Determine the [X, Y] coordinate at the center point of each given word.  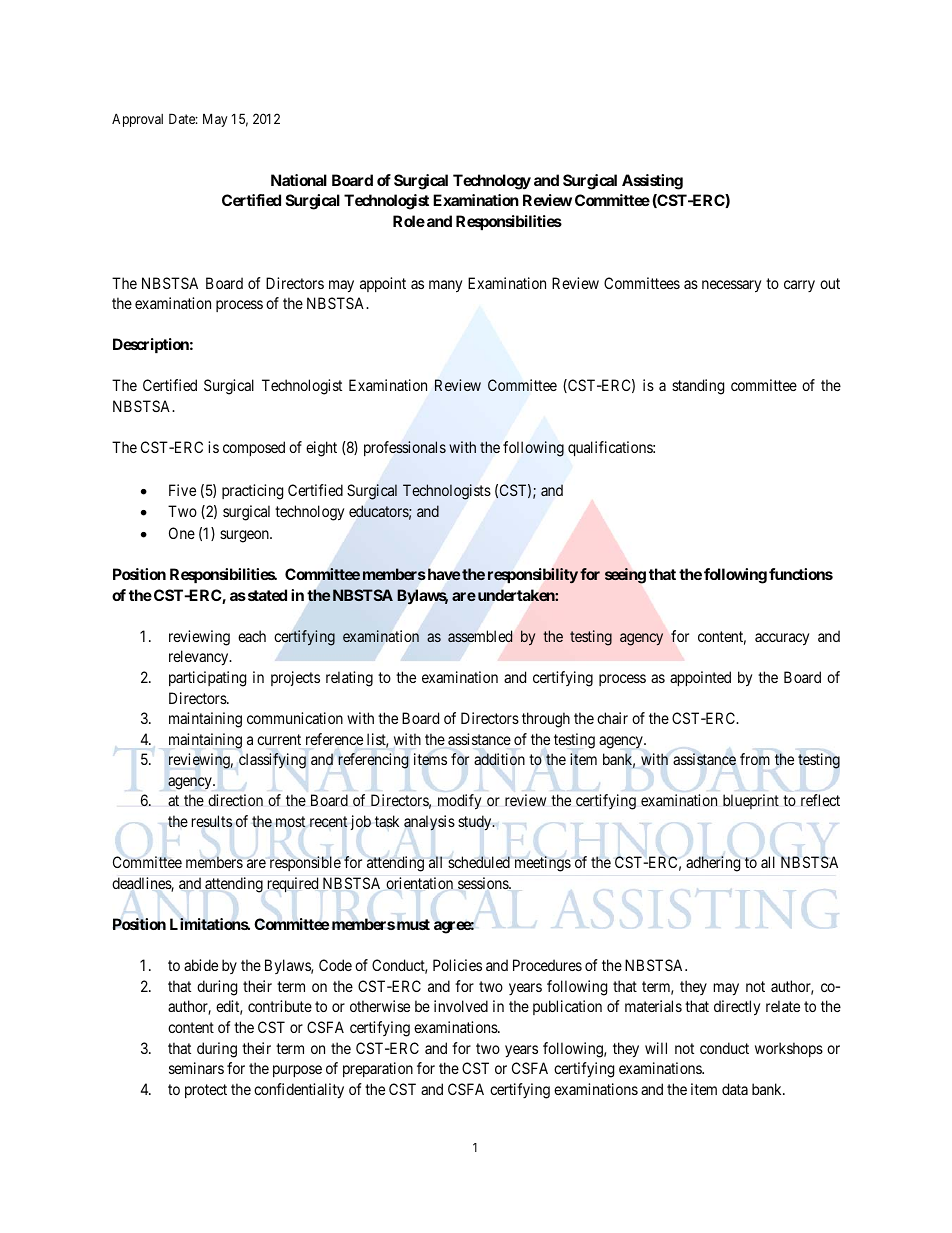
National [299, 180]
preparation [378, 1069]
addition [499, 759]
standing [698, 387]
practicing [252, 492]
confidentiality [299, 1091]
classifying [272, 761]
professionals [405, 448]
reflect [820, 800]
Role [409, 221]
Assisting [652, 182]
